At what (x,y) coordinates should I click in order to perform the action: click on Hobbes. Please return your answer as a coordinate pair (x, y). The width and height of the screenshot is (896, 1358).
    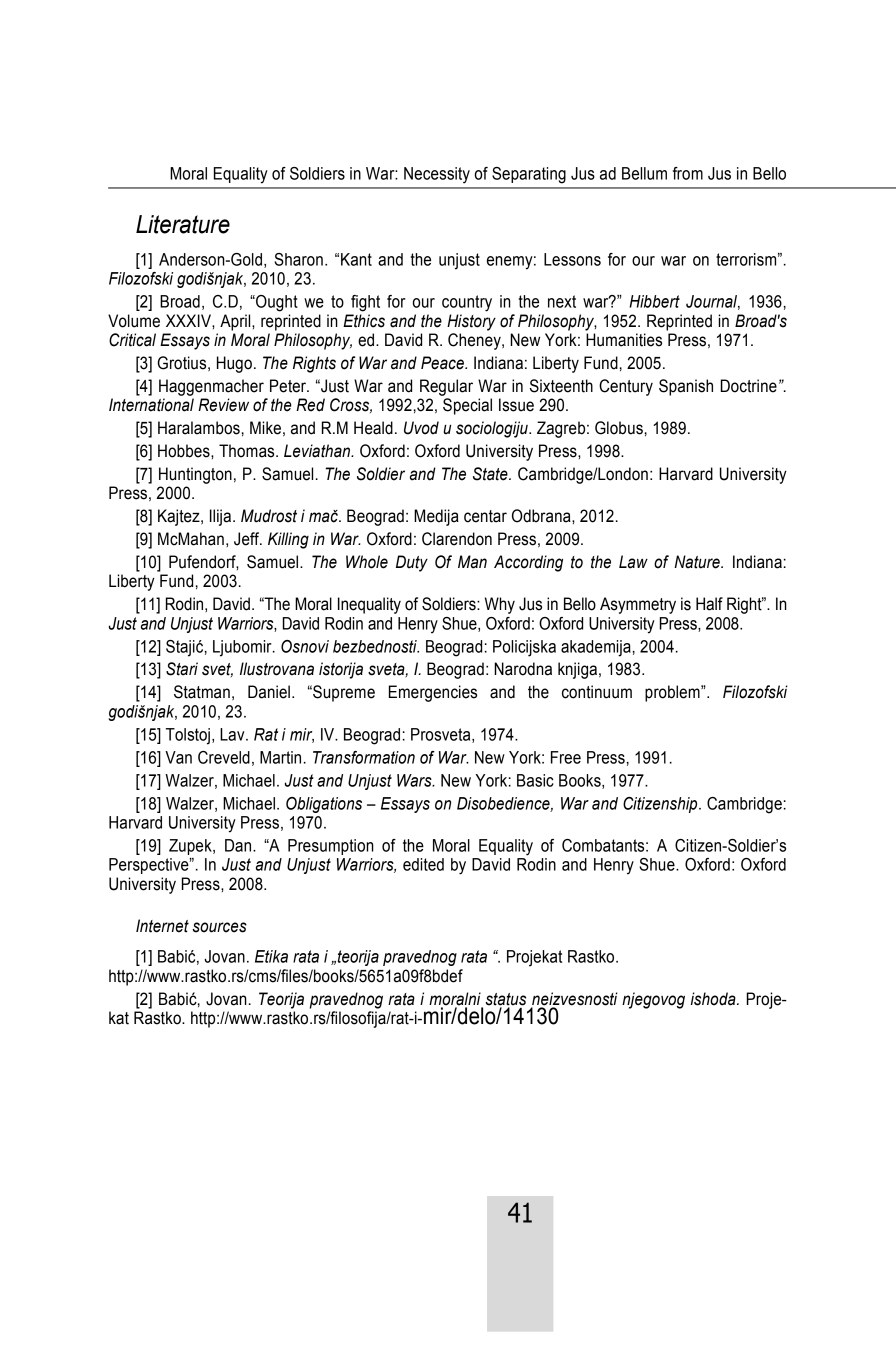
    Looking at the image, I should click on (185, 451).
